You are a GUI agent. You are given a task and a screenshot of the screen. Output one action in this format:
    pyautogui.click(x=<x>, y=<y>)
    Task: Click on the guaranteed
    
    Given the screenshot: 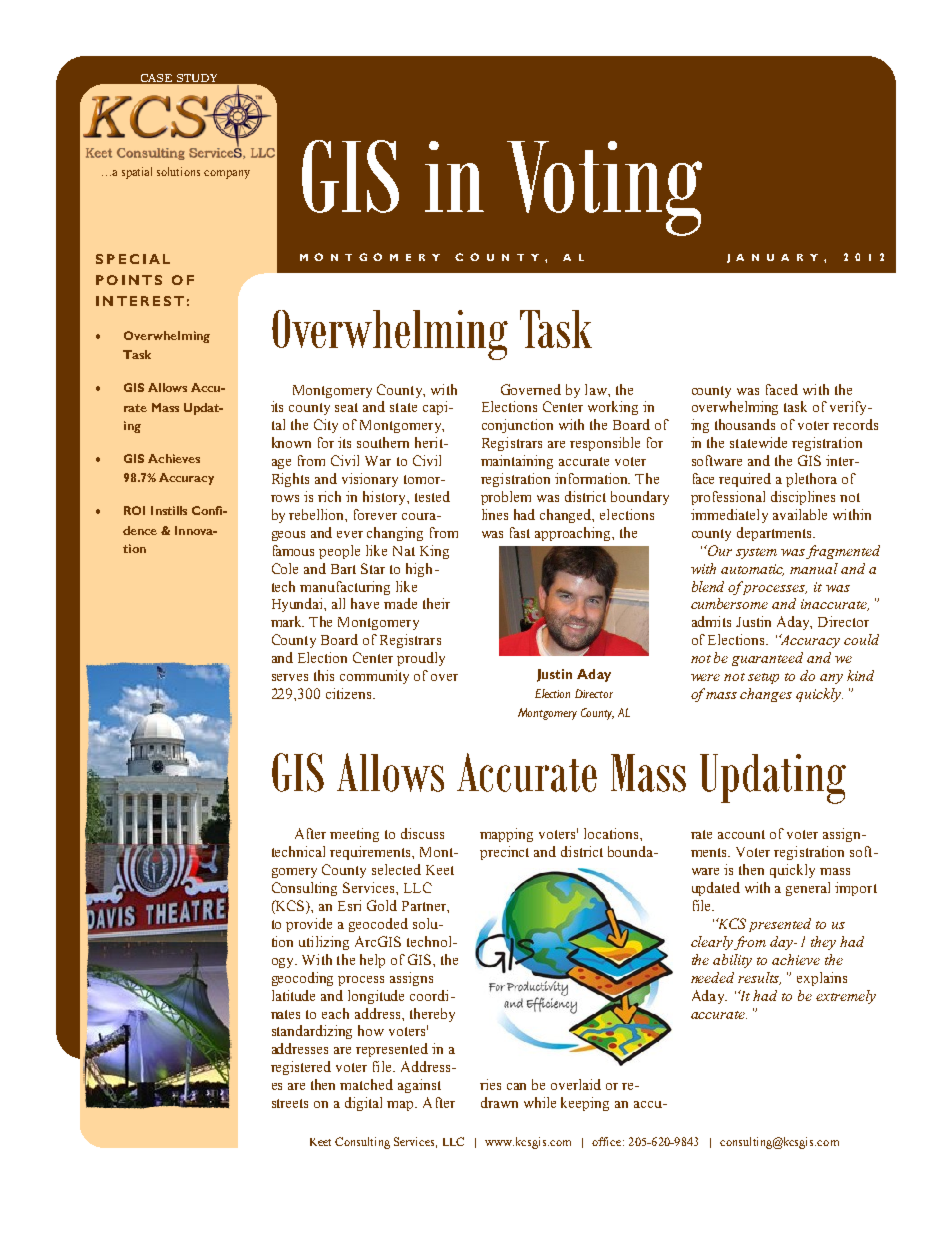 What is the action you would take?
    pyautogui.click(x=767, y=659)
